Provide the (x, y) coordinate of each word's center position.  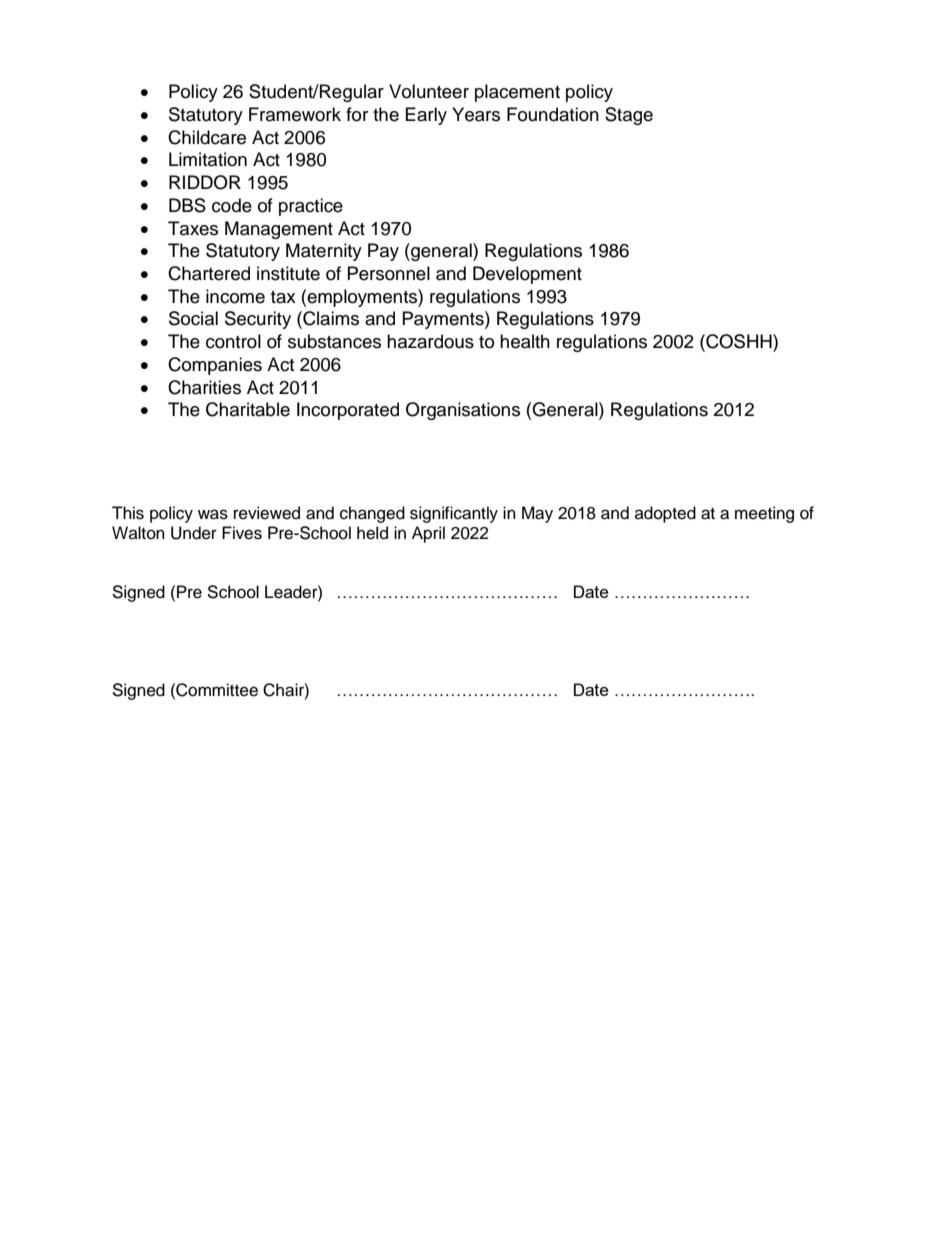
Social (193, 318)
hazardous (430, 341)
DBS (187, 205)
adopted (665, 514)
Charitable (248, 409)
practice (311, 207)
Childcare (207, 137)
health (525, 341)
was (213, 514)
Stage (629, 116)
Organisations (463, 411)
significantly (454, 514)
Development (527, 275)
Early (426, 116)
